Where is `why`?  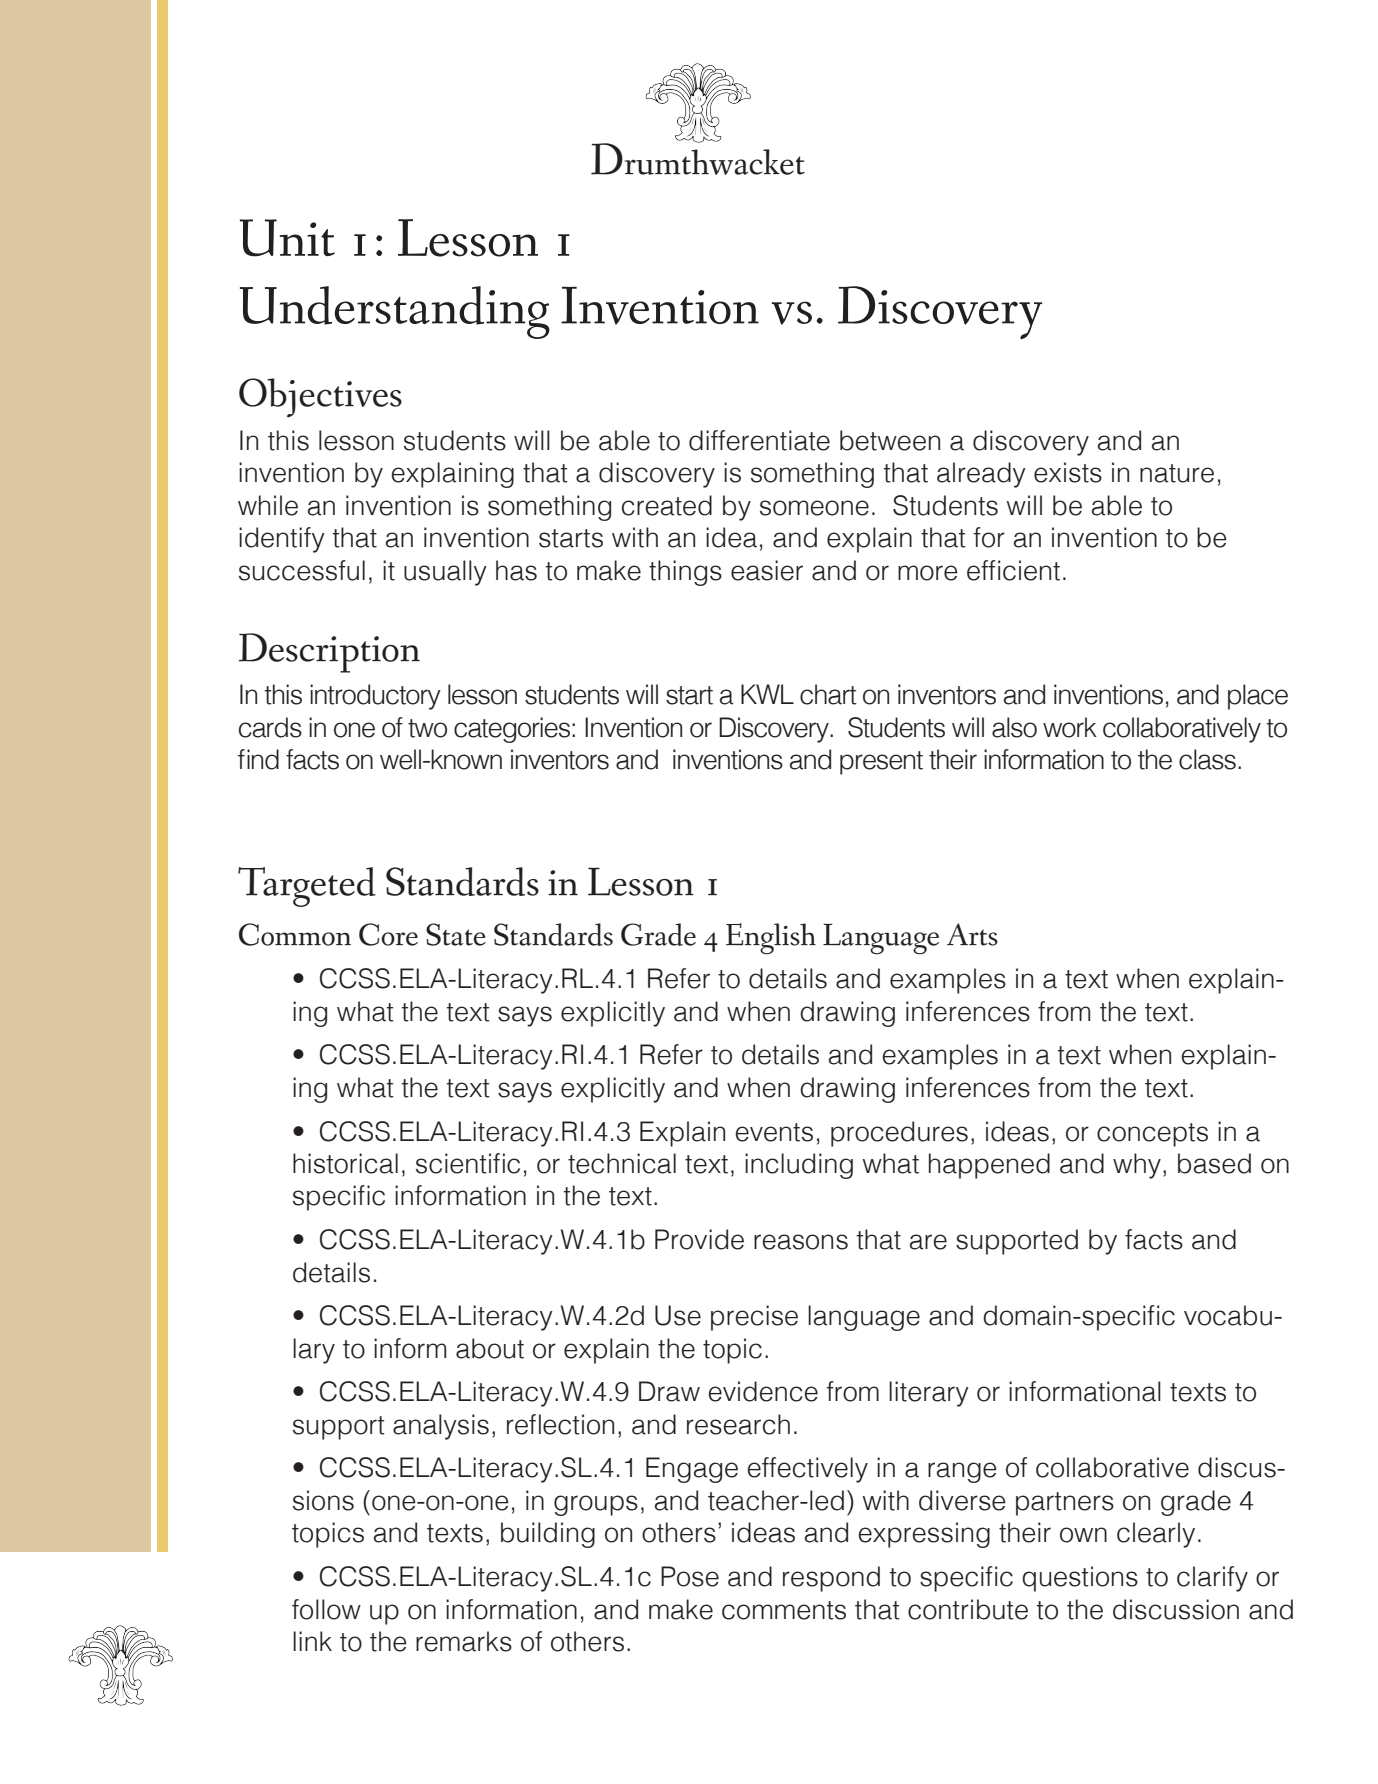 why is located at coordinates (1137, 1166).
